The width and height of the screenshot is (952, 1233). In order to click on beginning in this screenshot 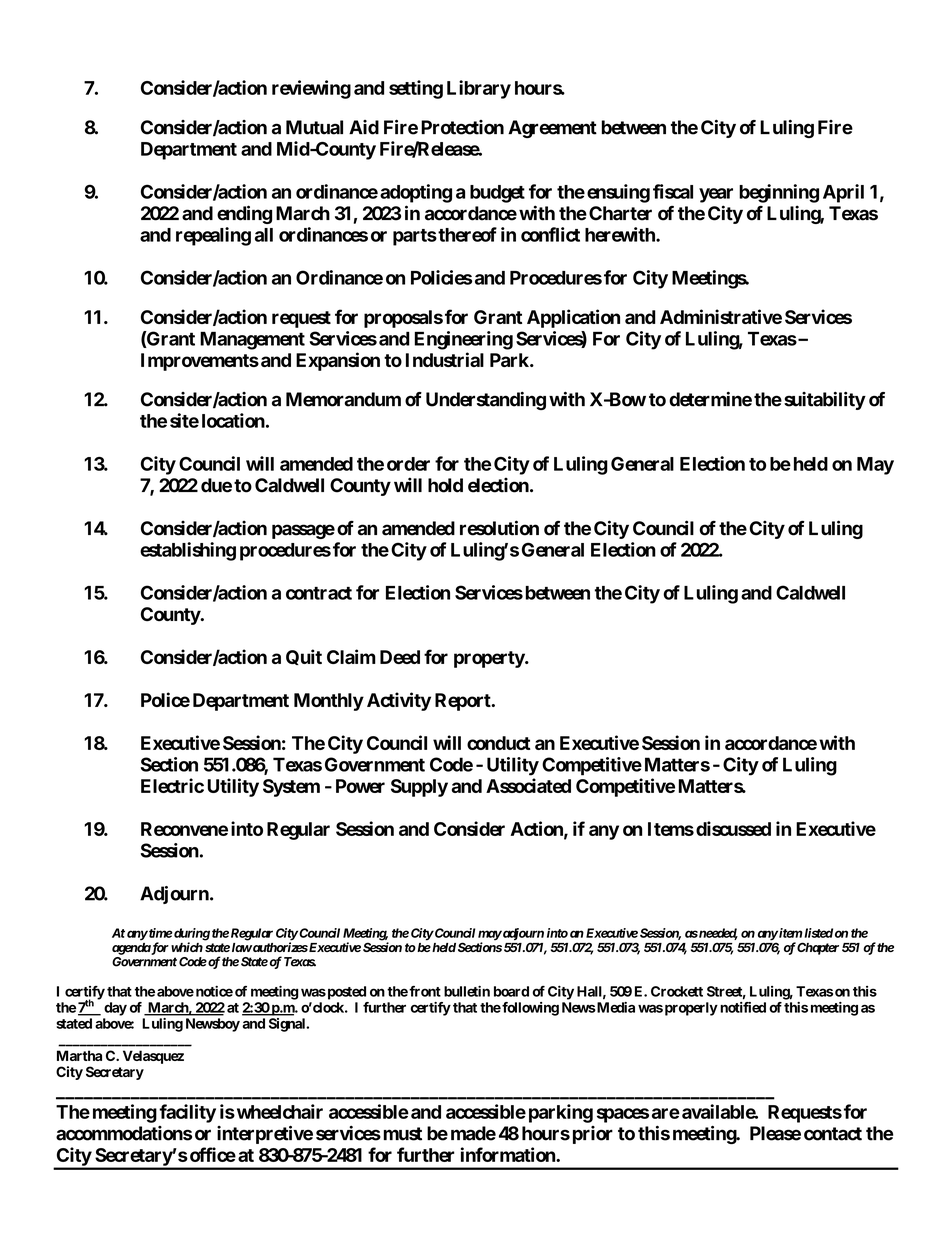, I will do `click(779, 193)`.
